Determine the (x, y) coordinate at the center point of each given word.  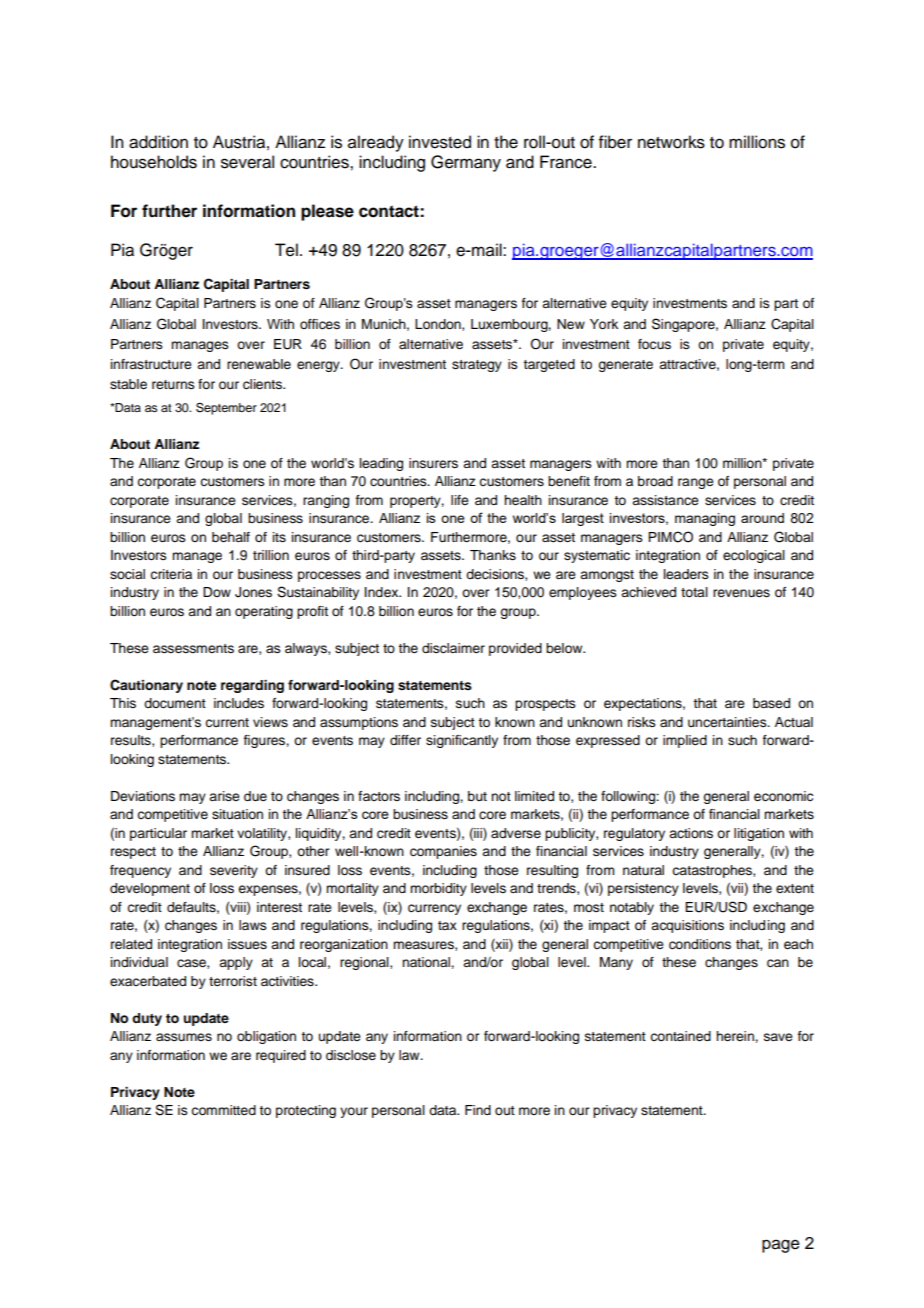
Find (478, 1110)
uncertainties (728, 722)
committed (223, 1110)
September (226, 408)
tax (447, 925)
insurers (433, 463)
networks (671, 142)
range (696, 483)
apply (236, 963)
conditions (700, 944)
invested (440, 142)
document (175, 703)
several (247, 162)
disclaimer (453, 648)
